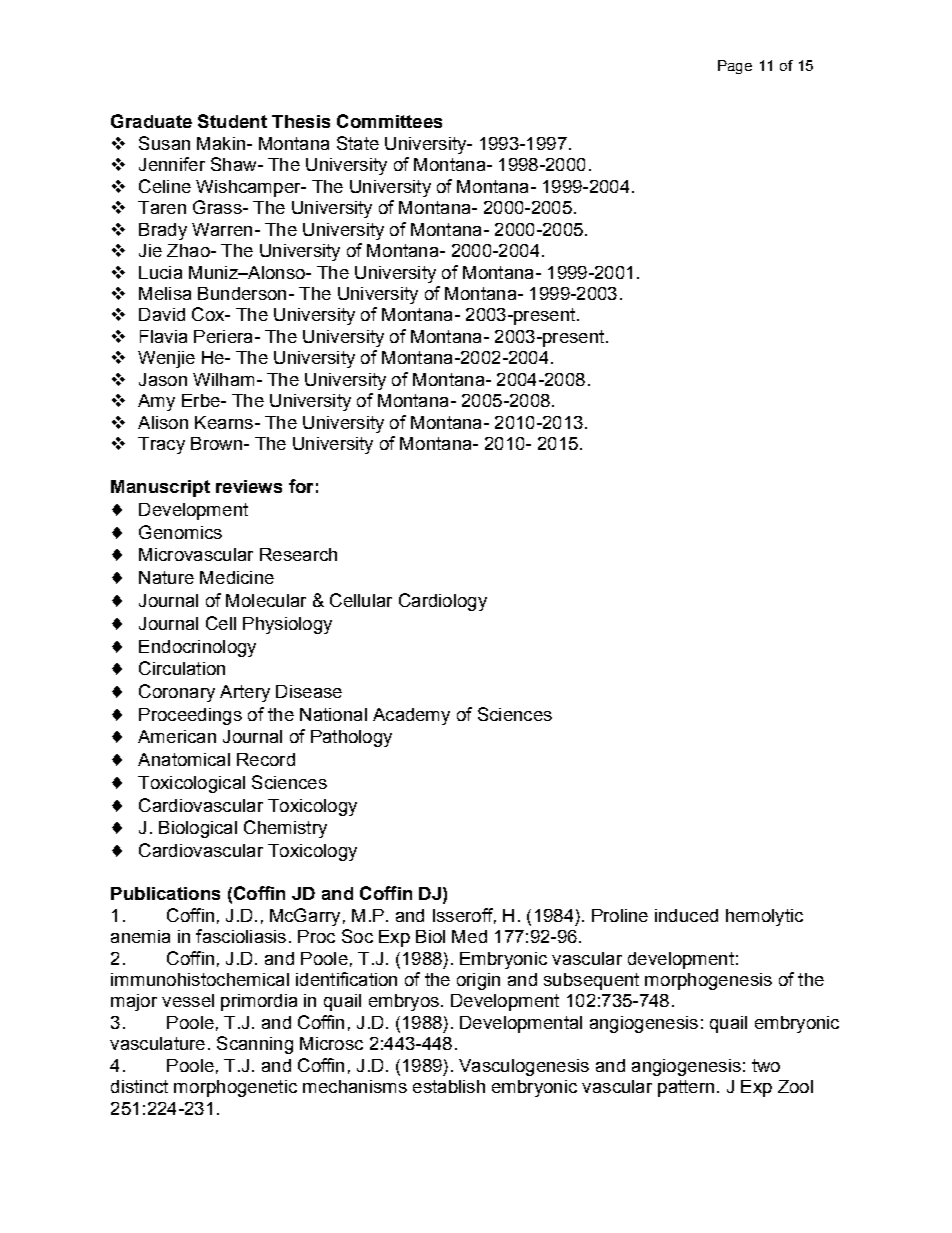 This image has height=1233, width=952. What do you see at coordinates (232, 121) in the image?
I see `Student` at bounding box center [232, 121].
